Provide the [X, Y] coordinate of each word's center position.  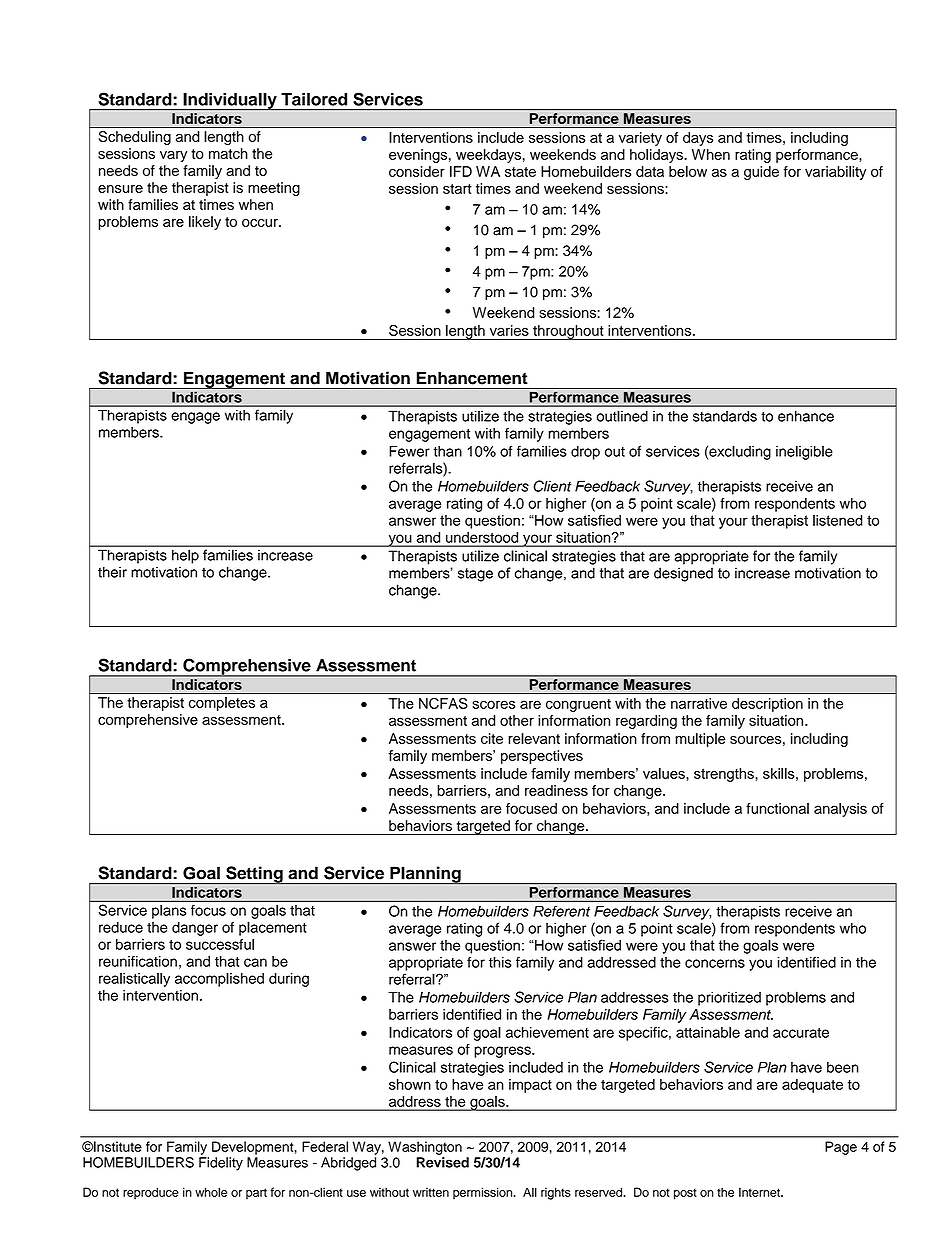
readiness [556, 790]
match [228, 153]
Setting [254, 875]
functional [777, 808]
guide [761, 173]
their [112, 572]
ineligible [804, 452]
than [447, 451]
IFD [461, 171]
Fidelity [221, 1164]
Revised [442, 1162]
